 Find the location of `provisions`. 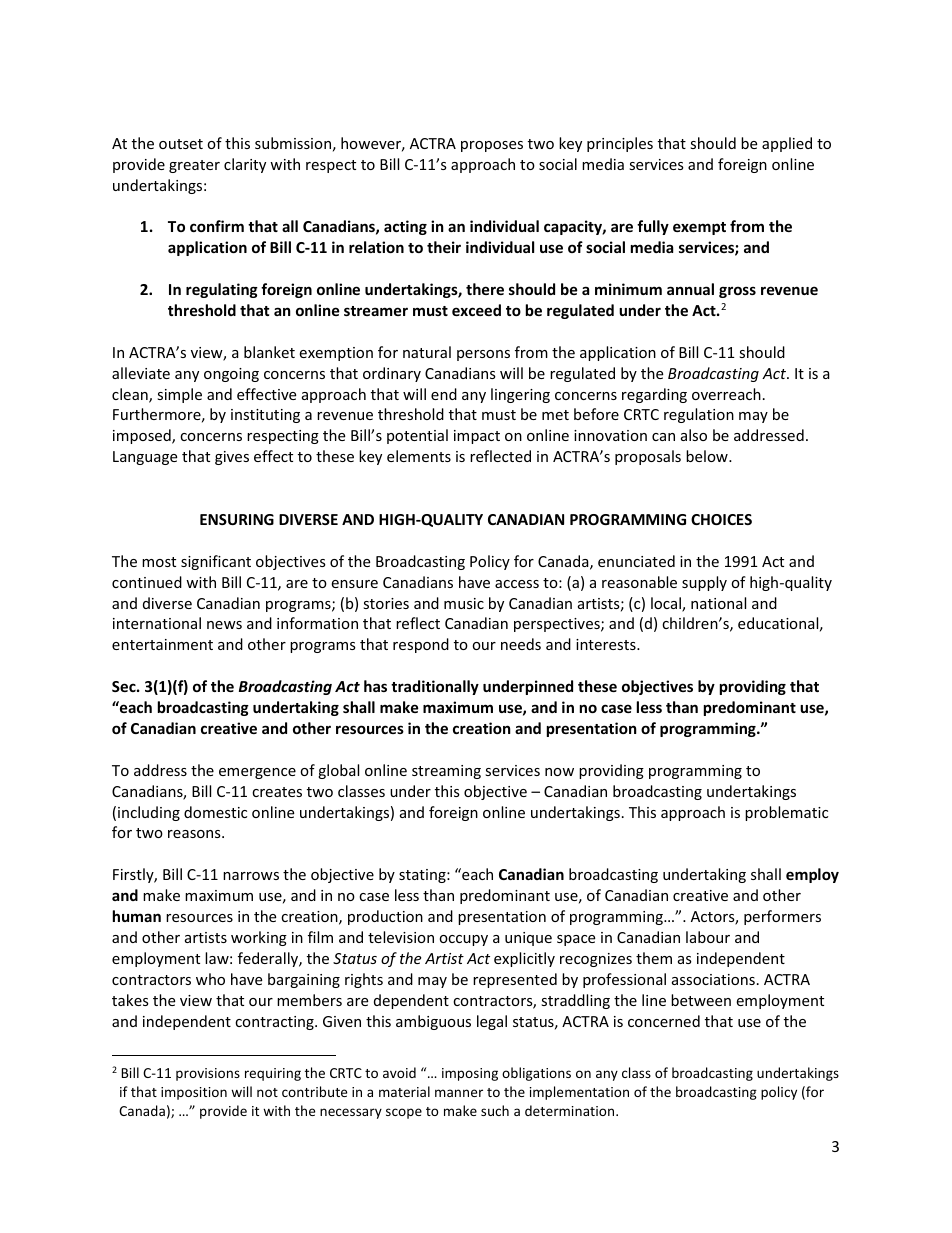

provisions is located at coordinates (208, 1074).
